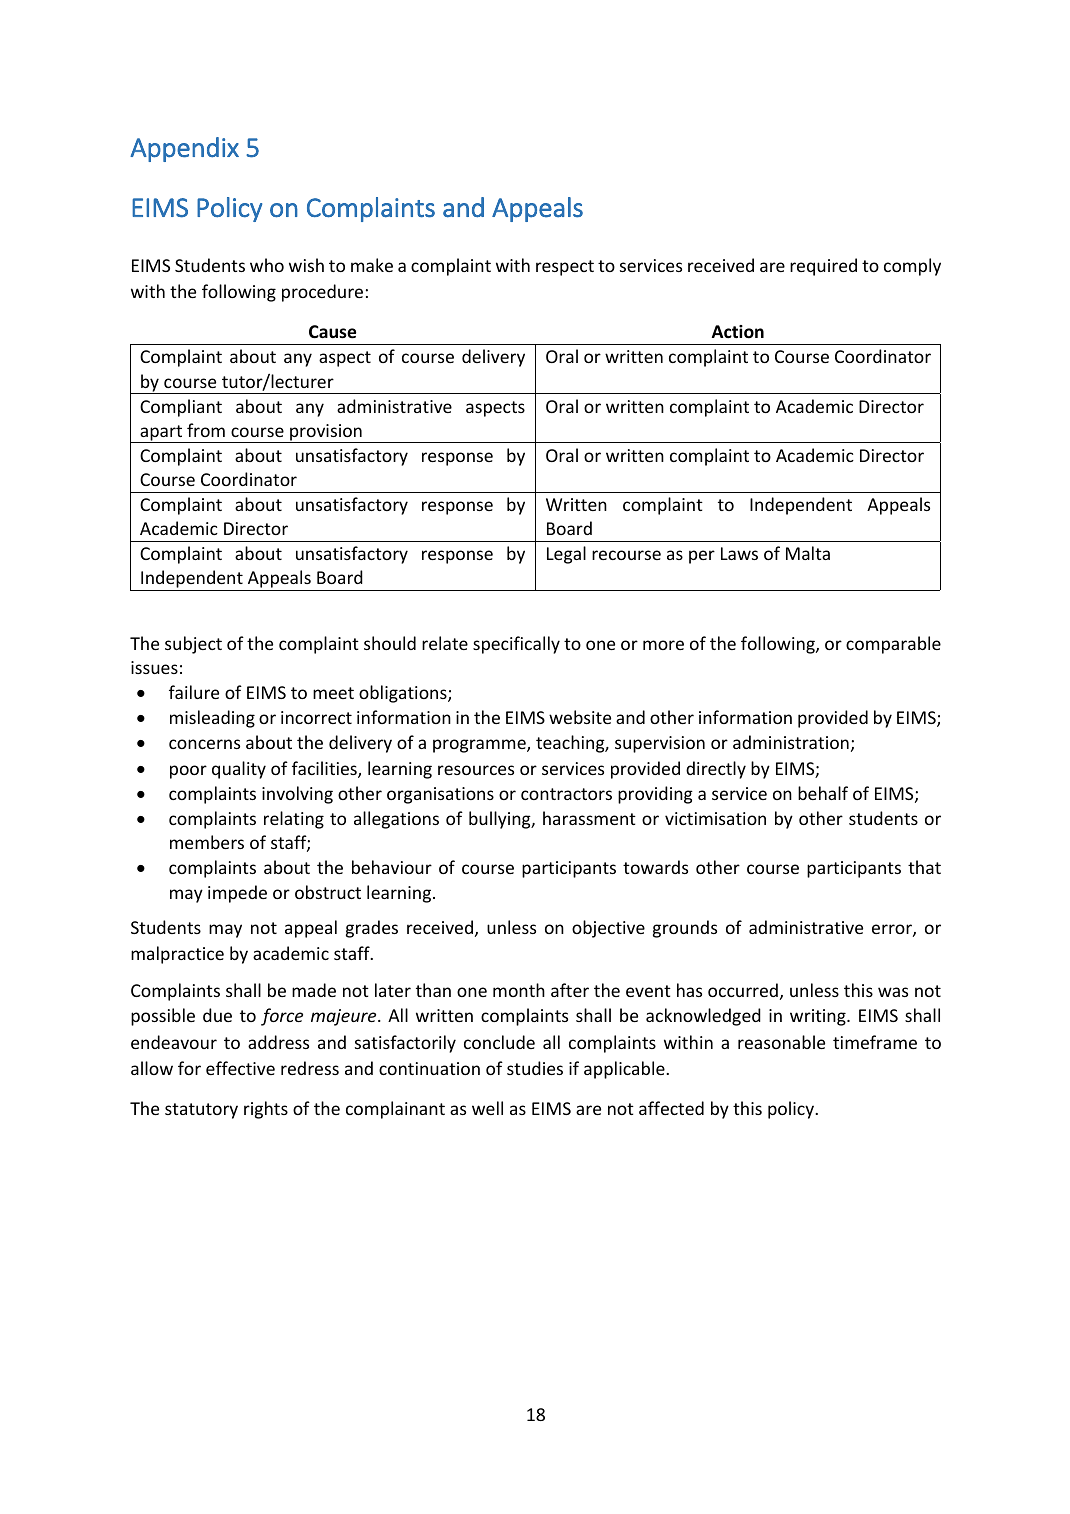  Describe the element at coordinates (565, 268) in the screenshot. I see `respect` at that location.
